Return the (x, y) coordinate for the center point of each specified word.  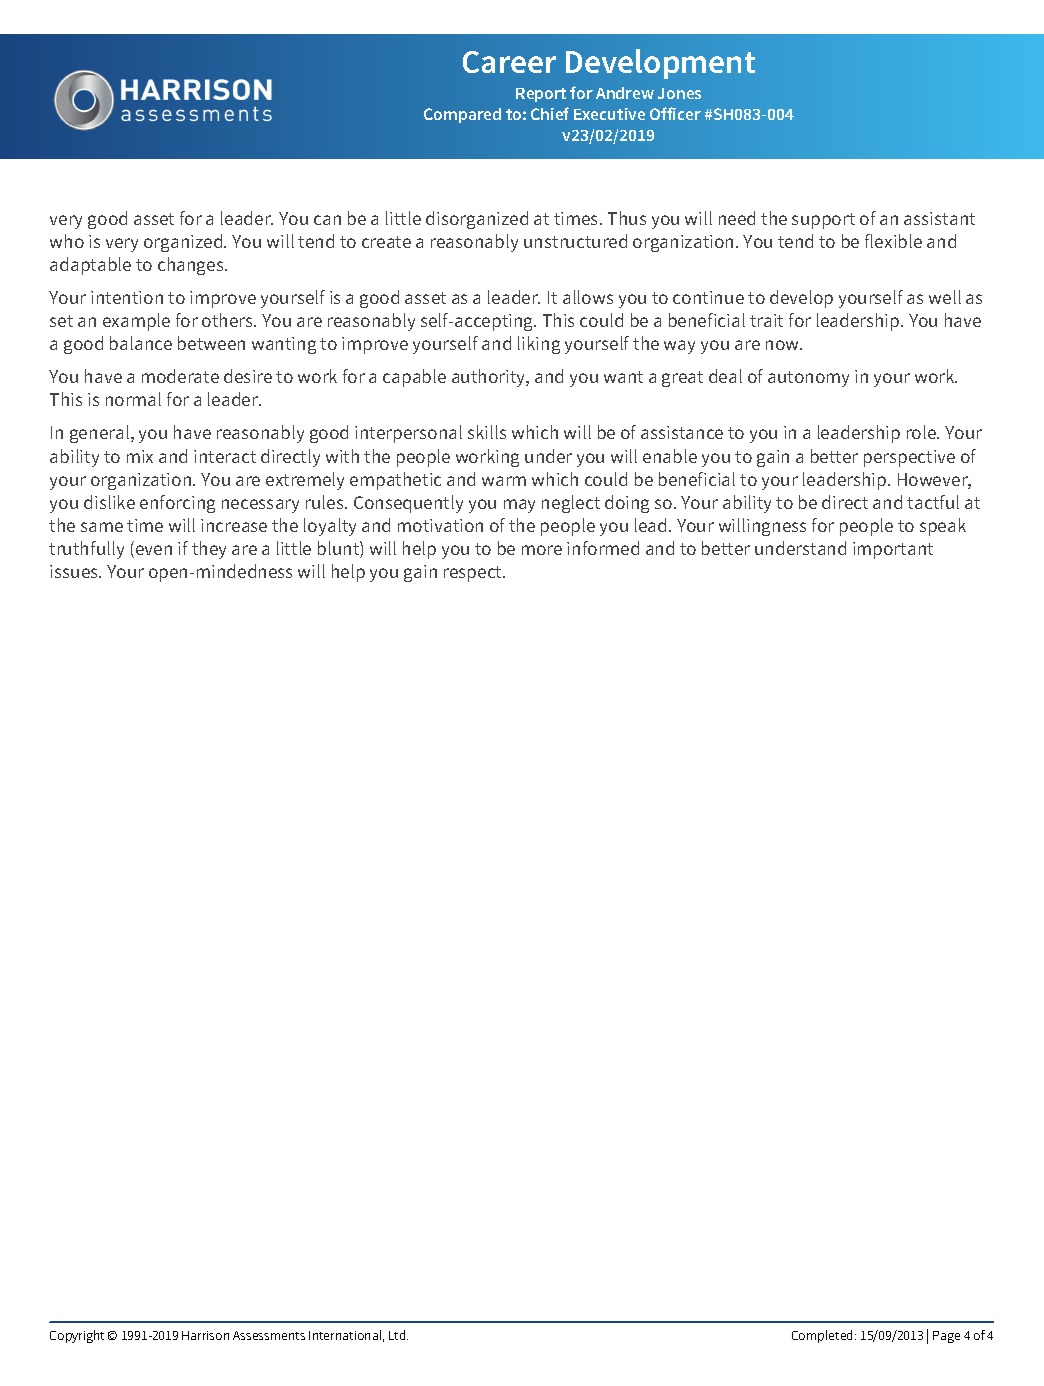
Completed (824, 1336)
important (893, 550)
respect (474, 574)
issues (75, 571)
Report (541, 95)
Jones (679, 93)
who (67, 241)
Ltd (398, 1335)
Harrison (205, 1335)
